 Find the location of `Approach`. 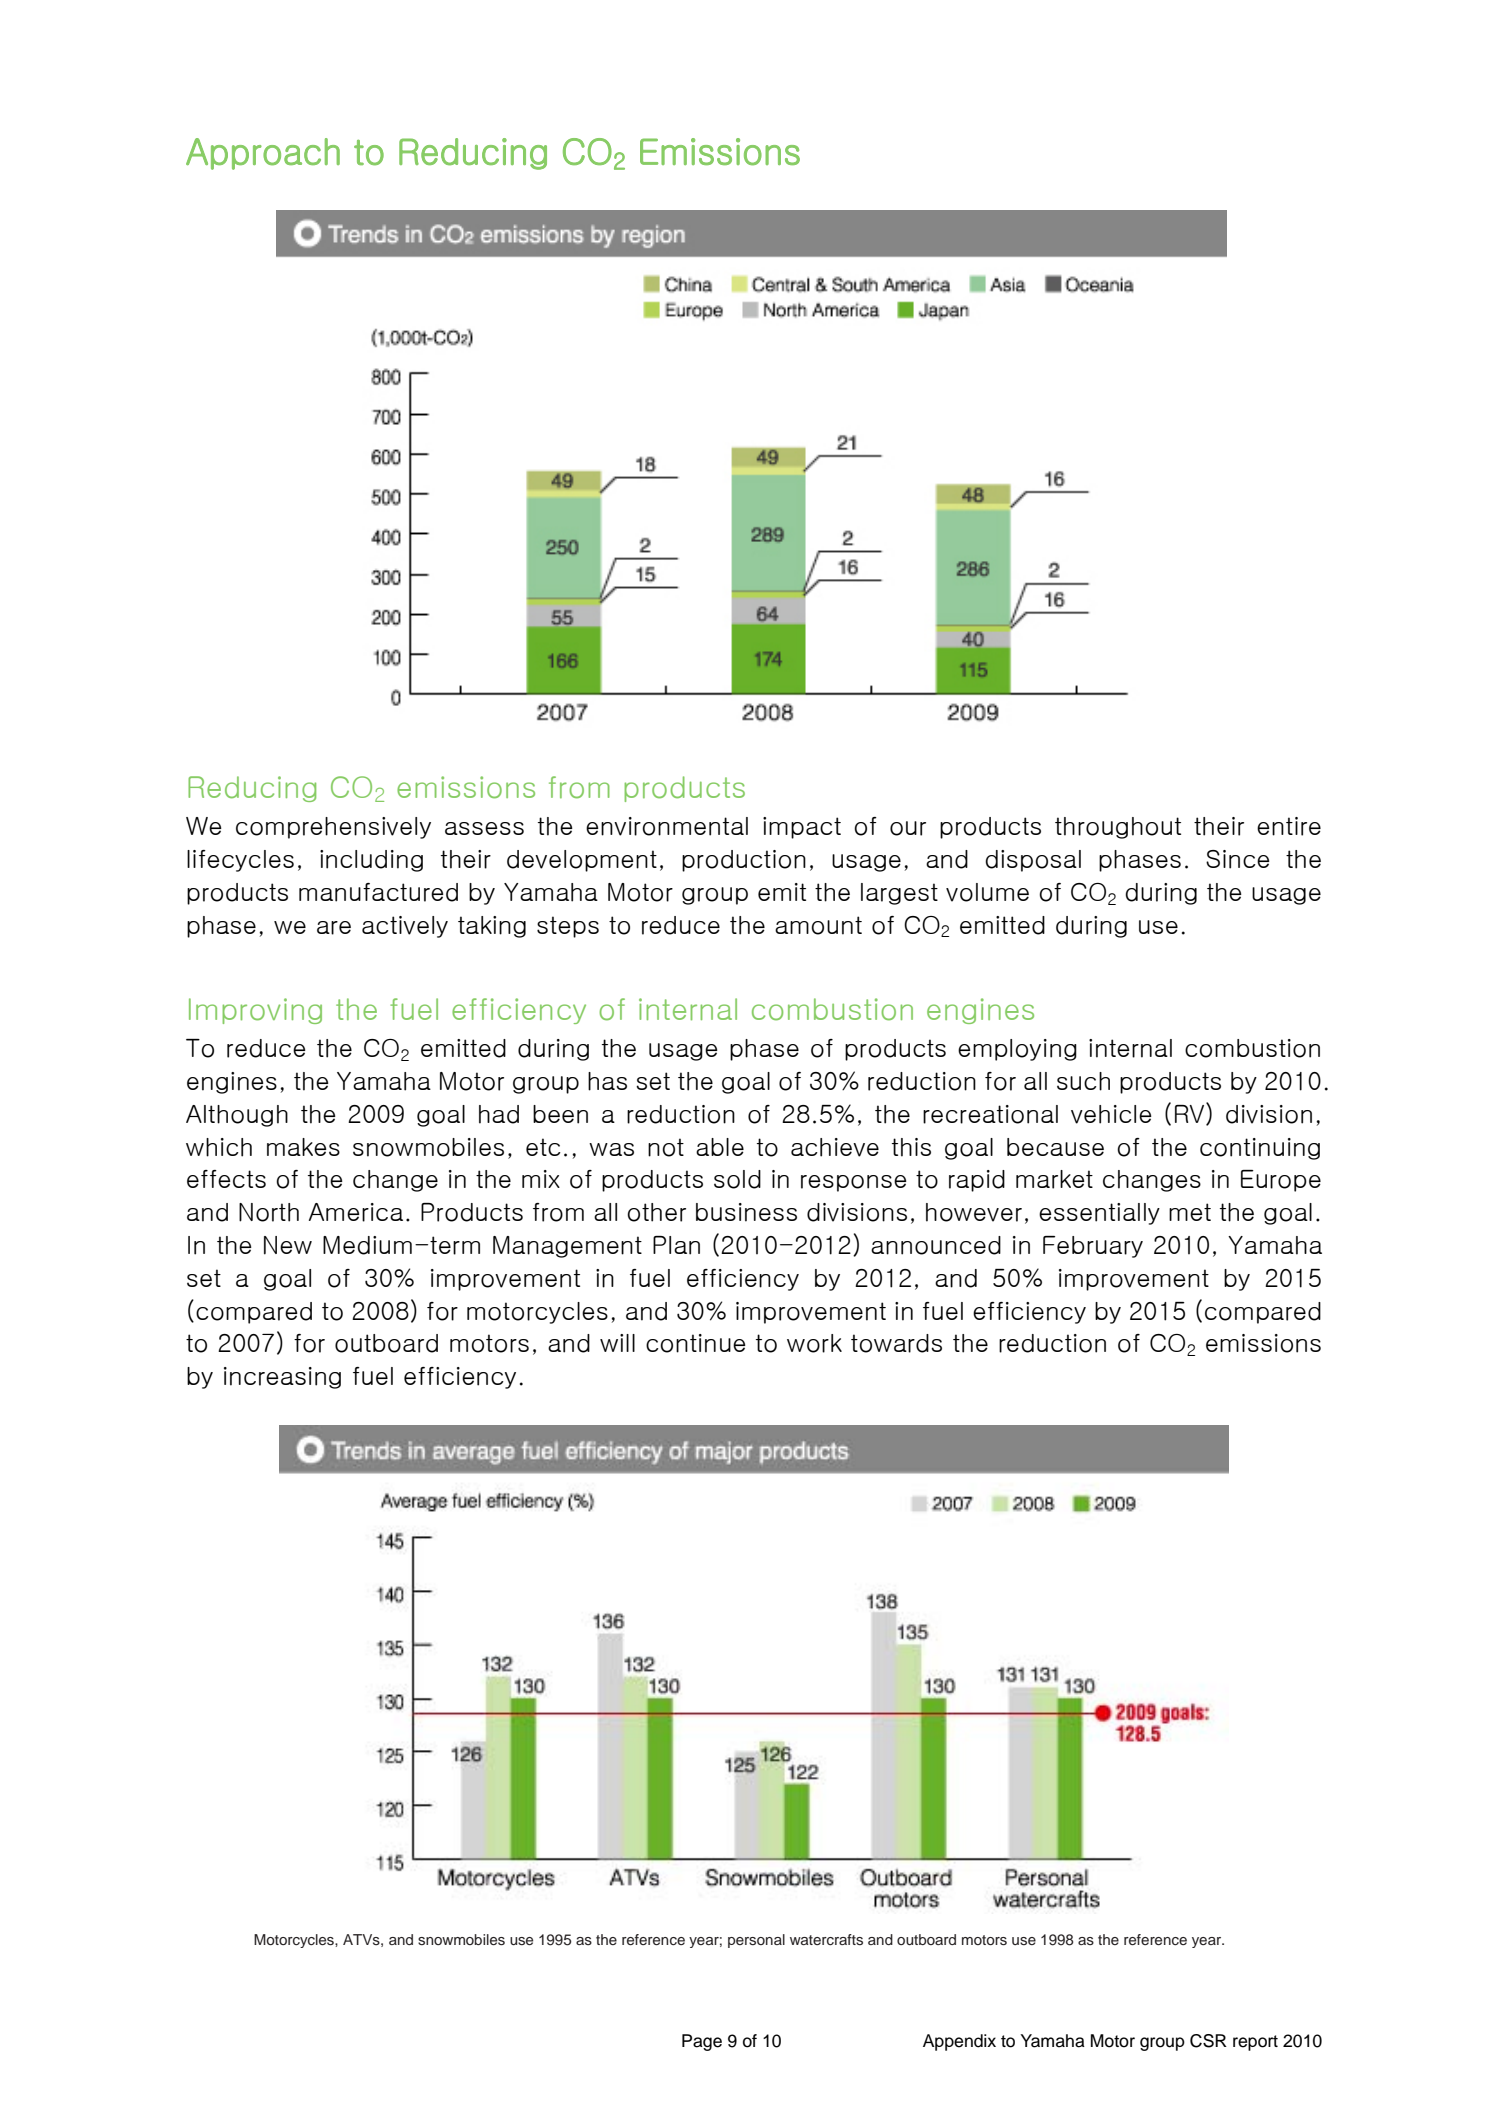

Approach is located at coordinates (263, 154).
